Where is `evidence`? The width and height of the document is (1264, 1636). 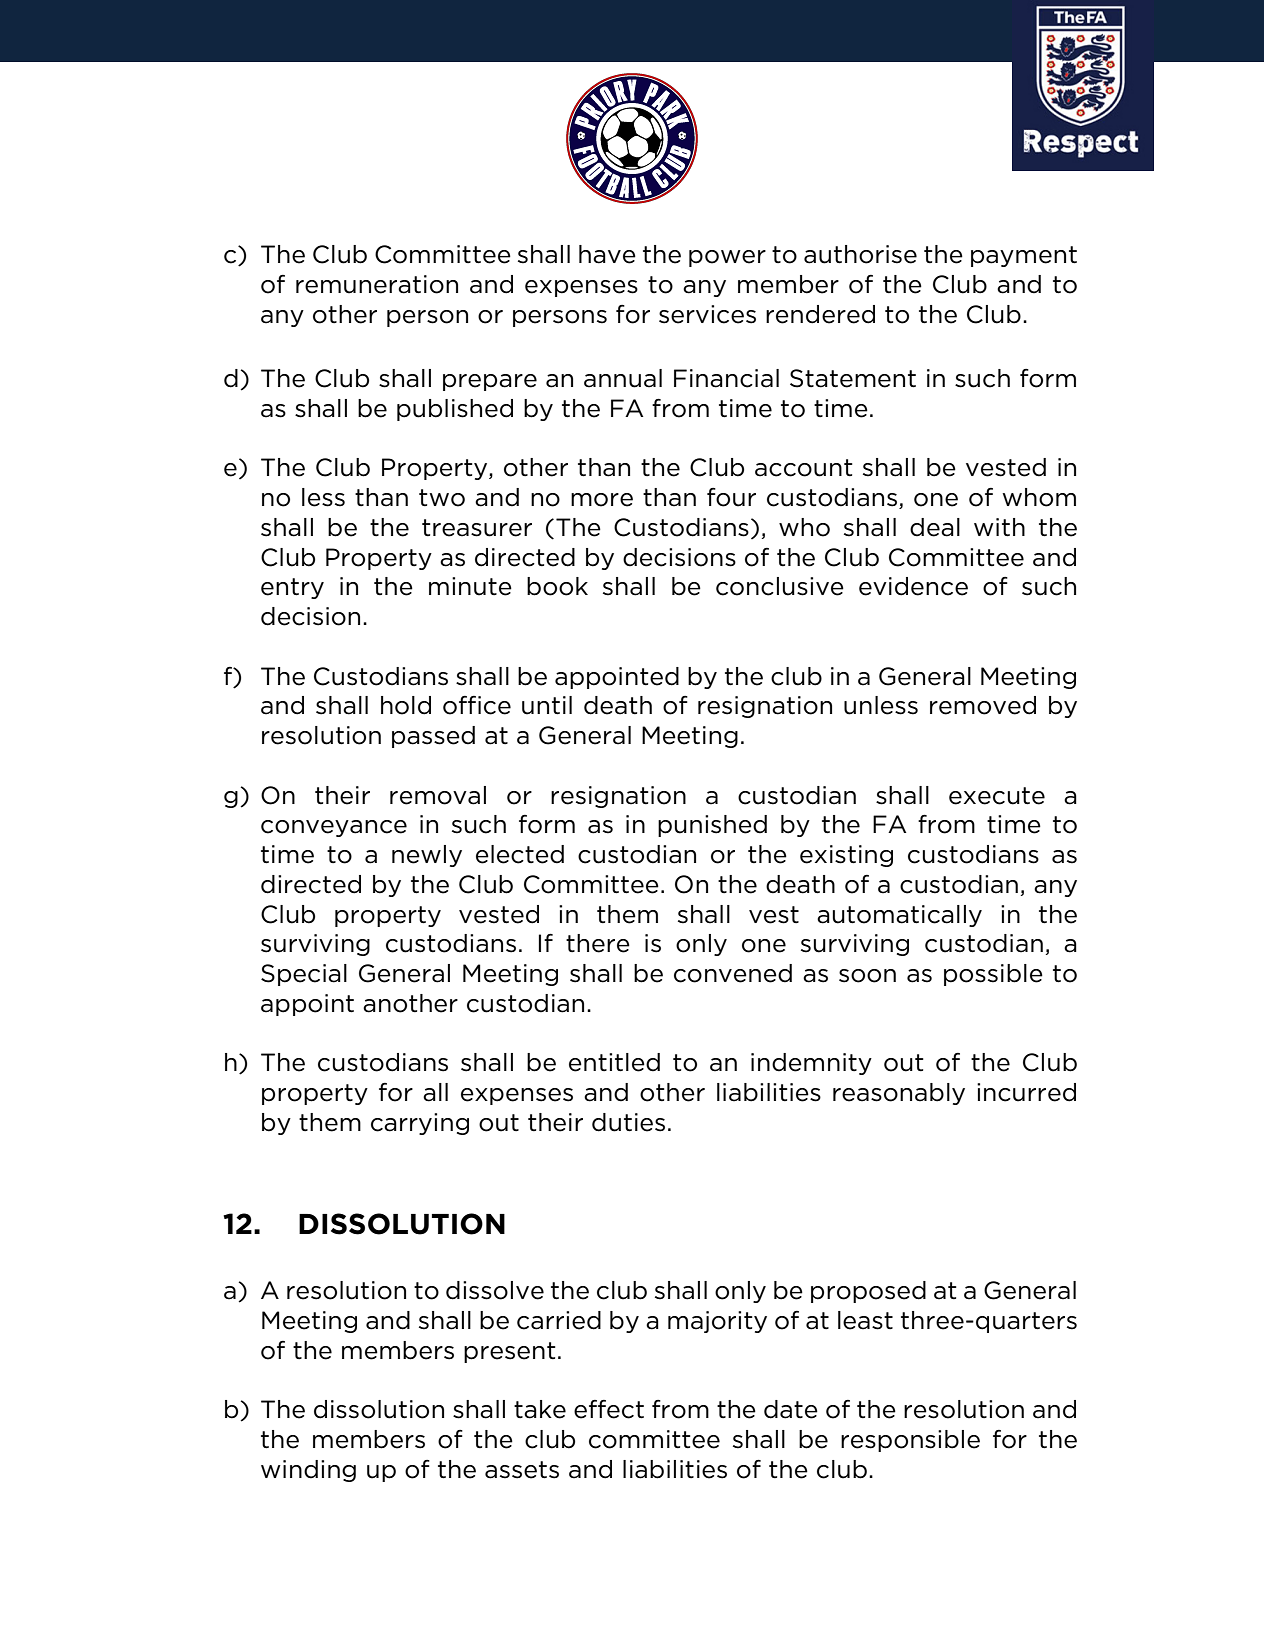 evidence is located at coordinates (913, 586).
